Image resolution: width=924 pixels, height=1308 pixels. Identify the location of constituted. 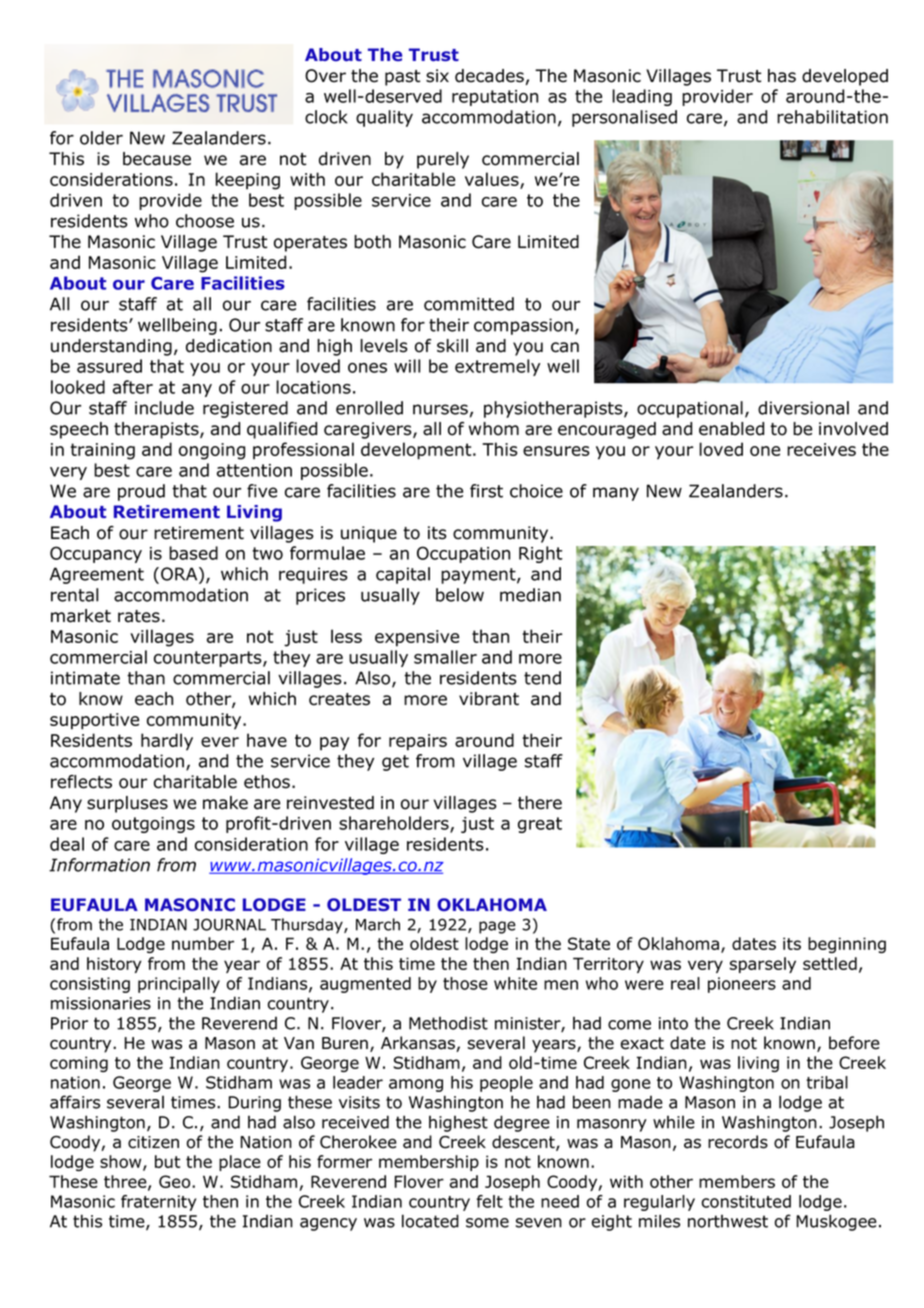
(746, 1201).
